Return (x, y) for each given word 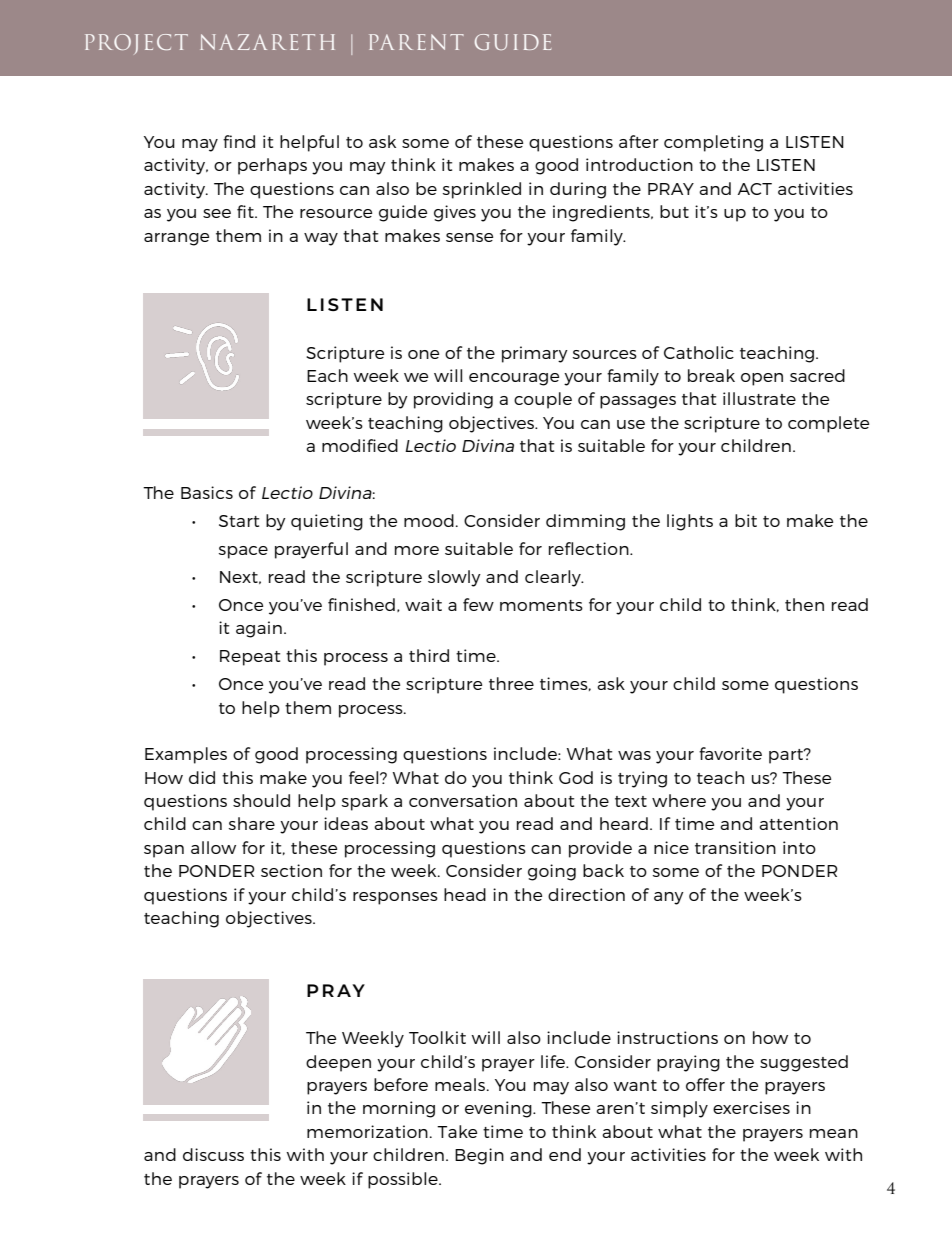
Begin (479, 1156)
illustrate (759, 398)
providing (453, 400)
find (239, 141)
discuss (213, 1154)
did (202, 777)
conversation (463, 800)
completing (713, 143)
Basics (207, 492)
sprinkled (481, 190)
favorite (730, 753)
